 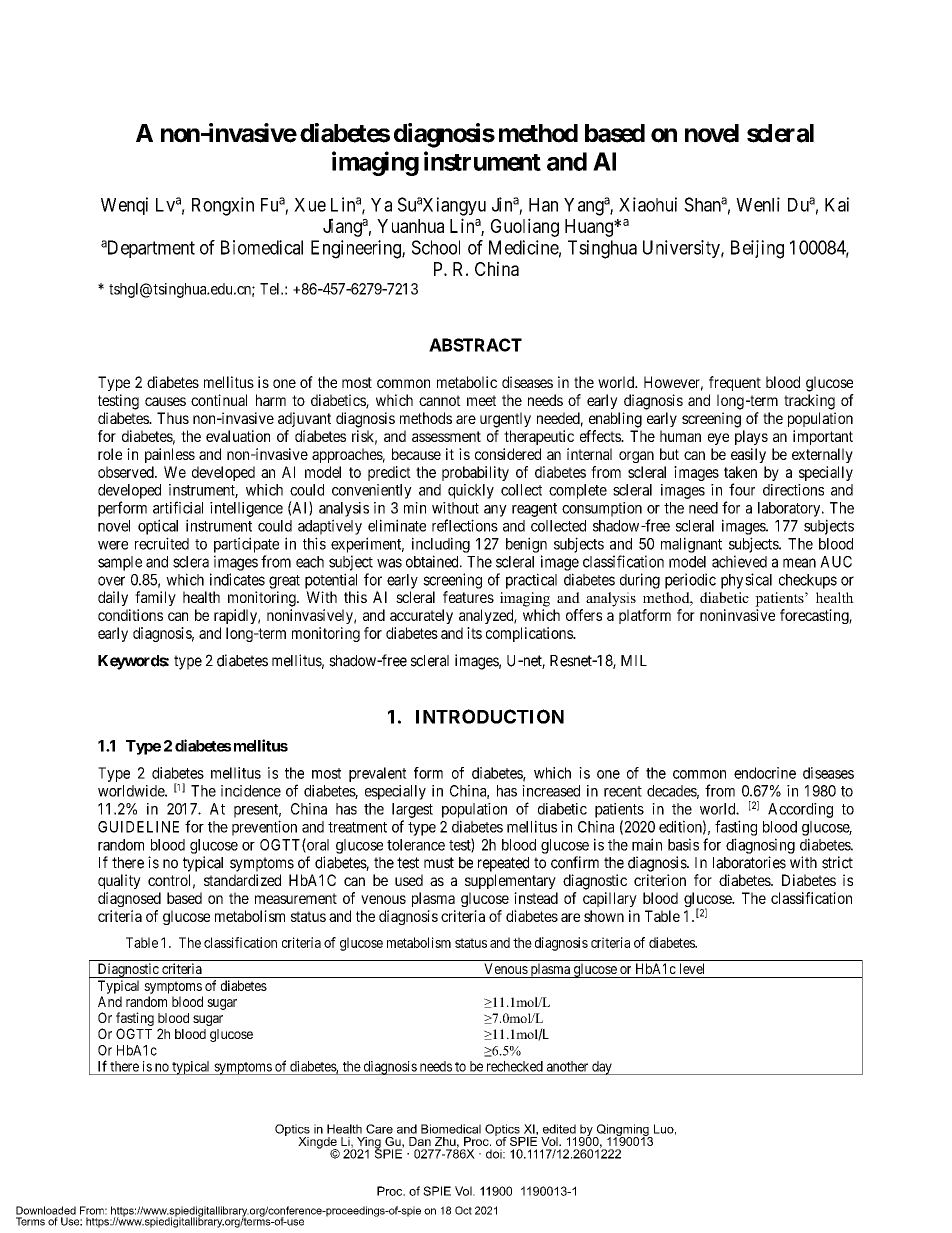 I want to click on rechecked, so click(x=515, y=1066).
